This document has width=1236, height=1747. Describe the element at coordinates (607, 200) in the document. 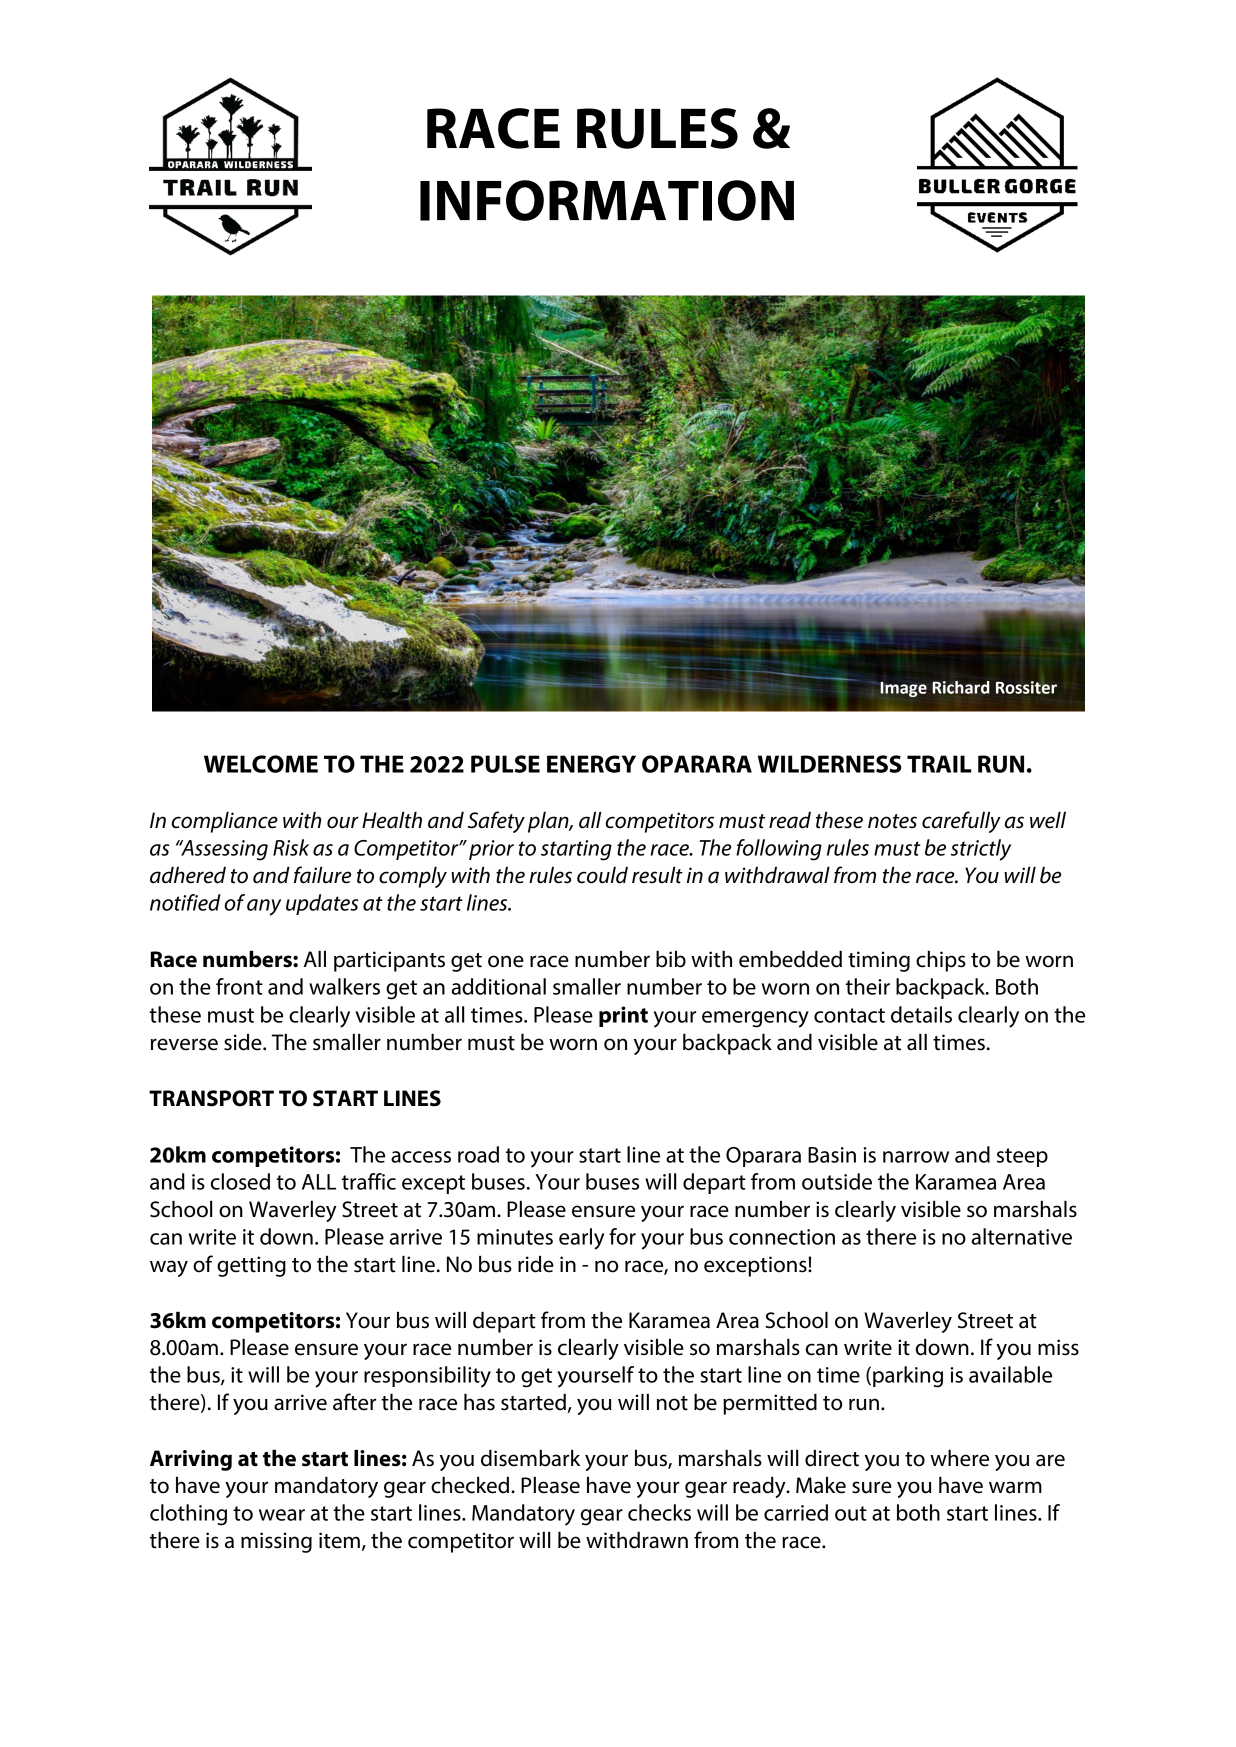

I see `INFORMATION` at that location.
